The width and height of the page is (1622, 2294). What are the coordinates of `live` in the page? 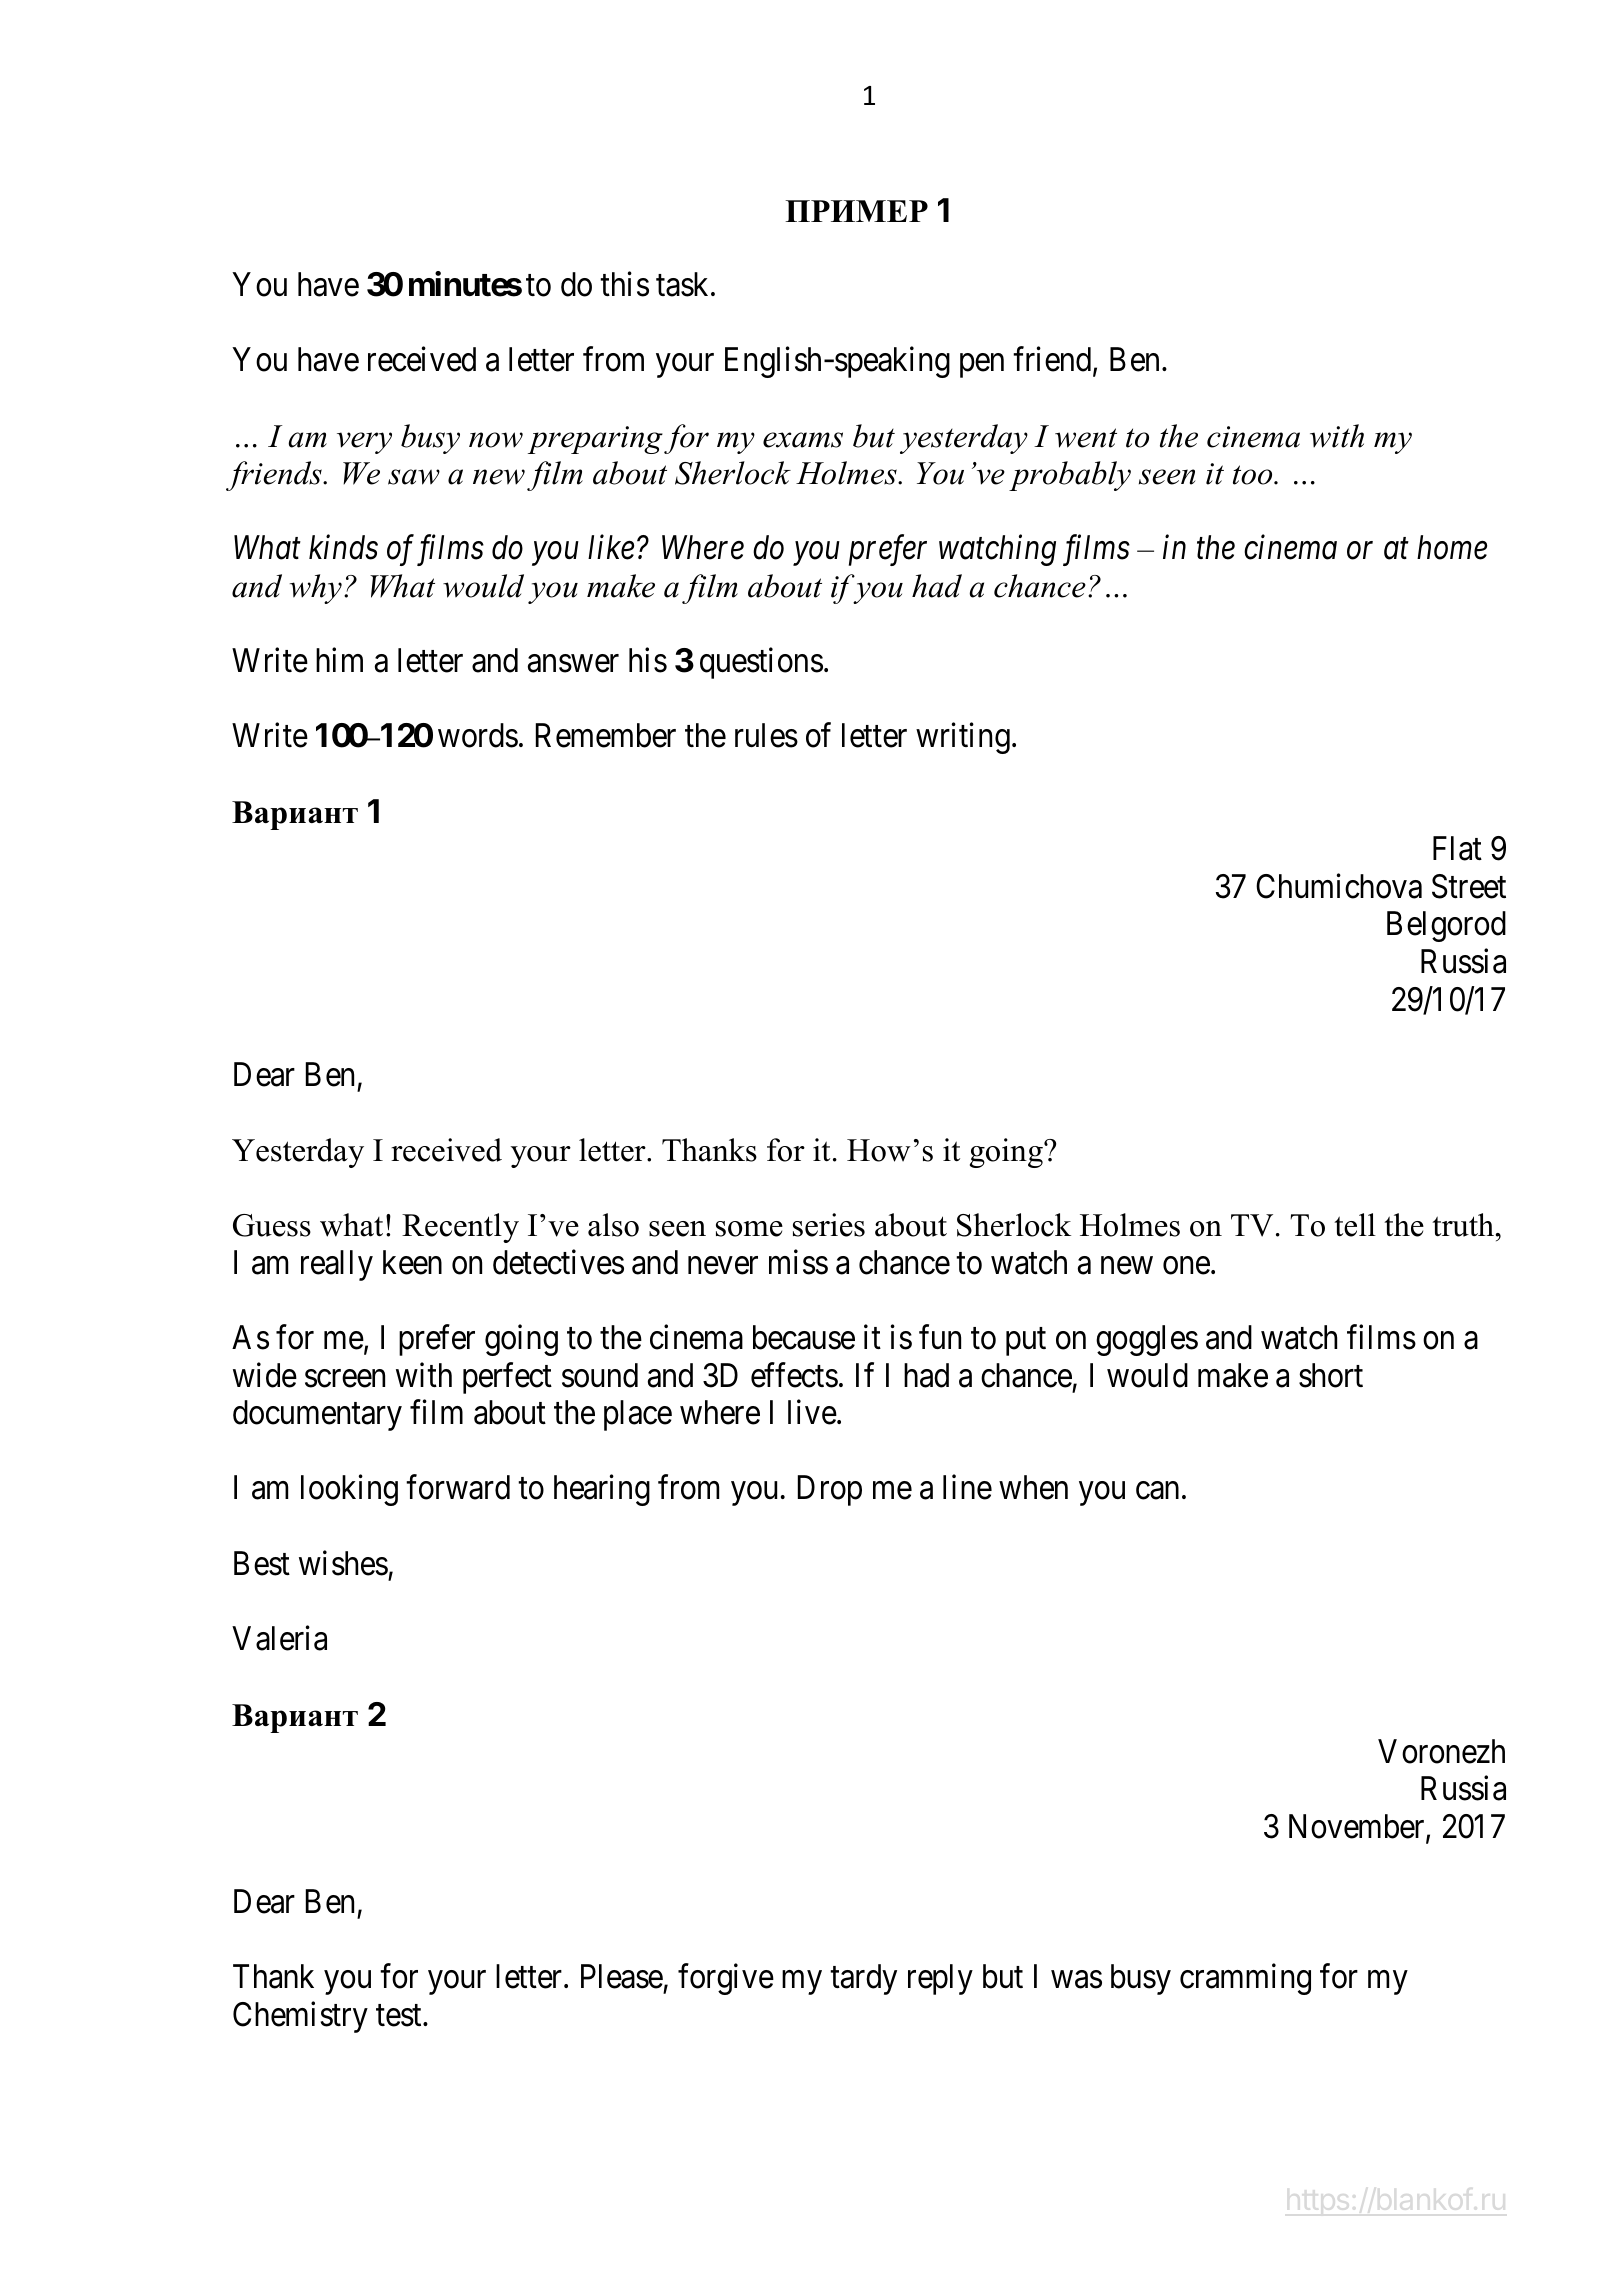 It's located at (812, 1412).
